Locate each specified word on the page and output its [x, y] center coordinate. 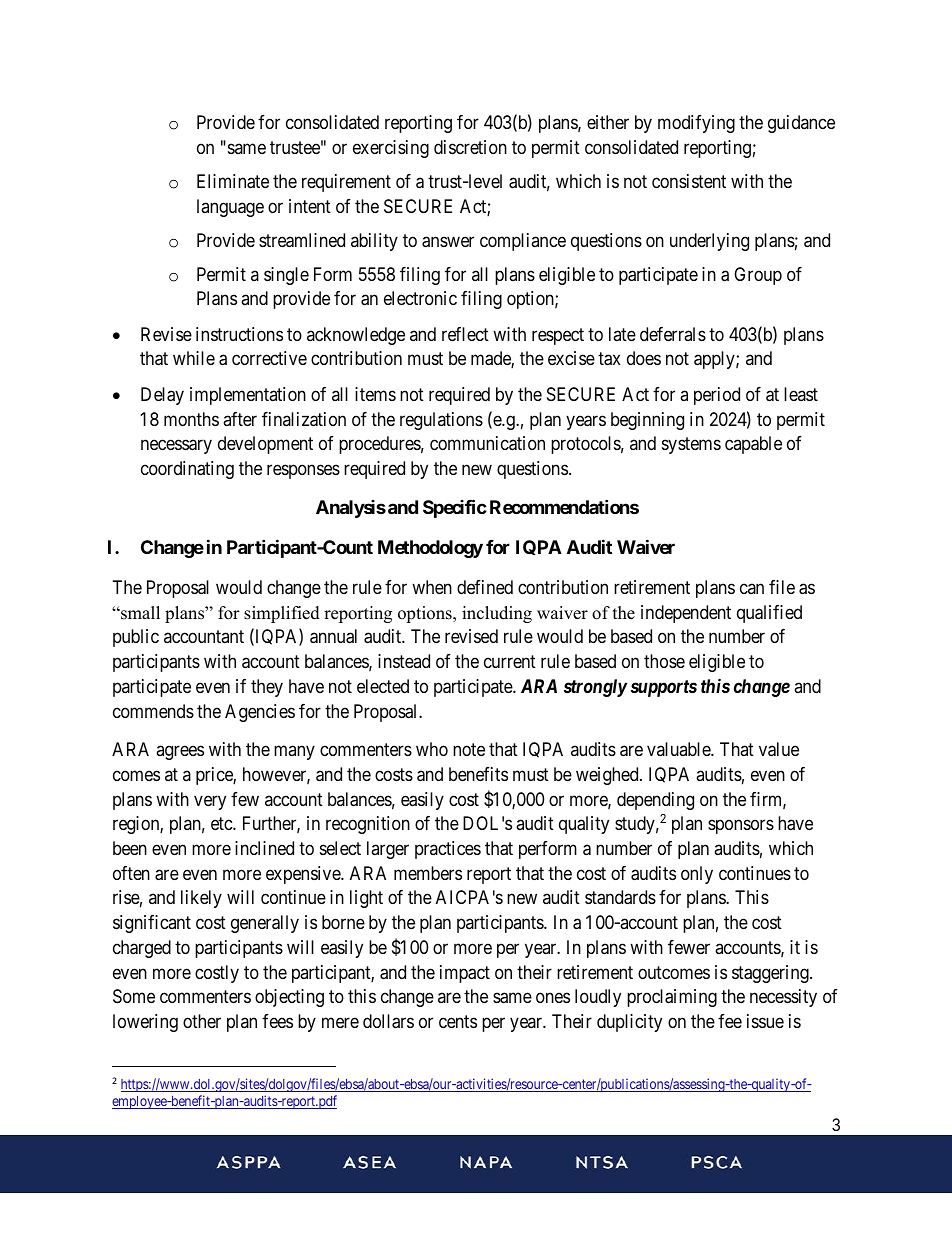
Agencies [260, 713]
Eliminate [233, 181]
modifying [696, 124]
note [469, 749]
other [202, 1021]
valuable [679, 749]
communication [487, 443]
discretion [470, 147]
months [191, 419]
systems [691, 445]
